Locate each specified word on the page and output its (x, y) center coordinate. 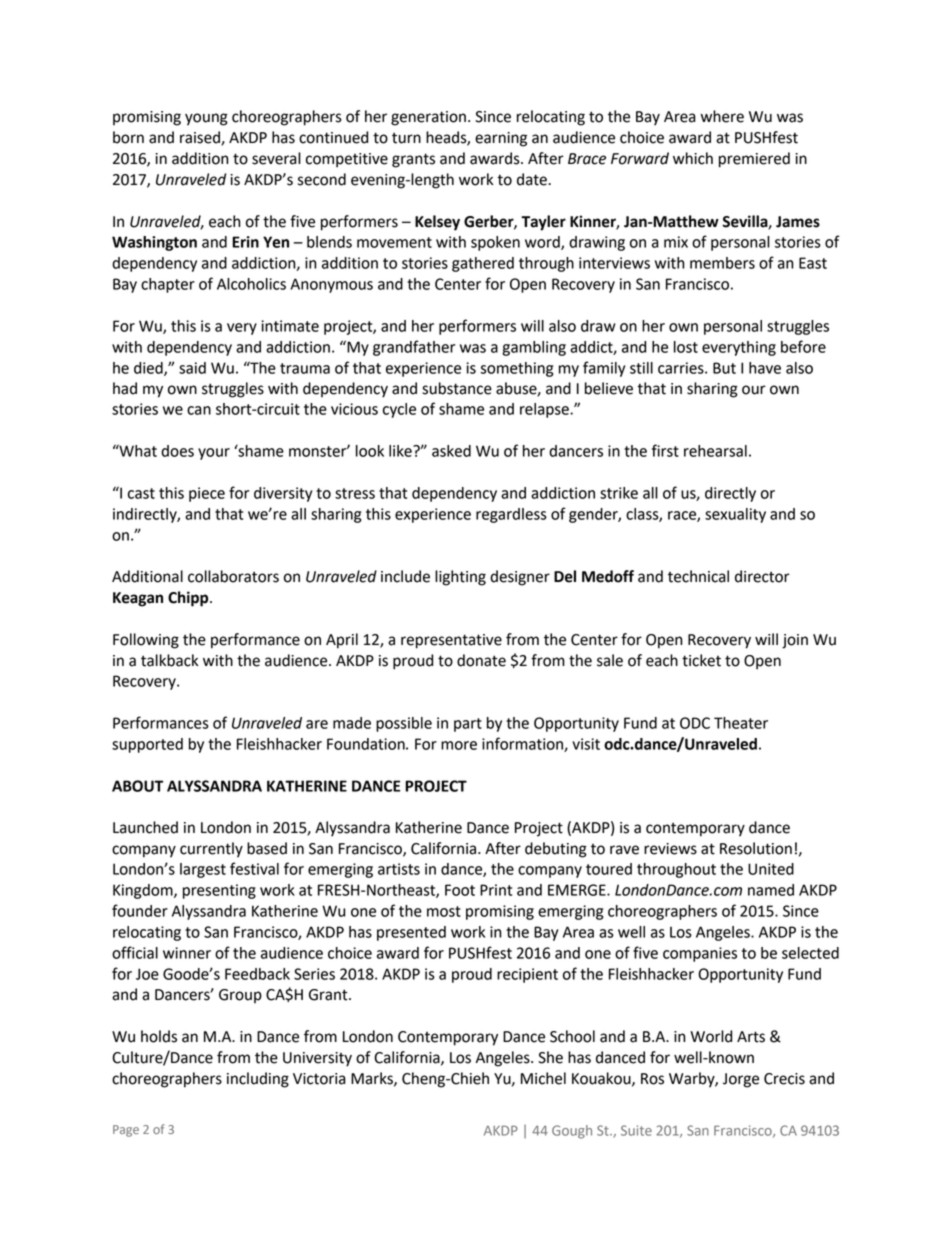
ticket (701, 660)
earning (501, 139)
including (258, 1080)
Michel (543, 1078)
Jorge (741, 1080)
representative (451, 641)
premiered (754, 160)
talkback (169, 660)
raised (201, 138)
